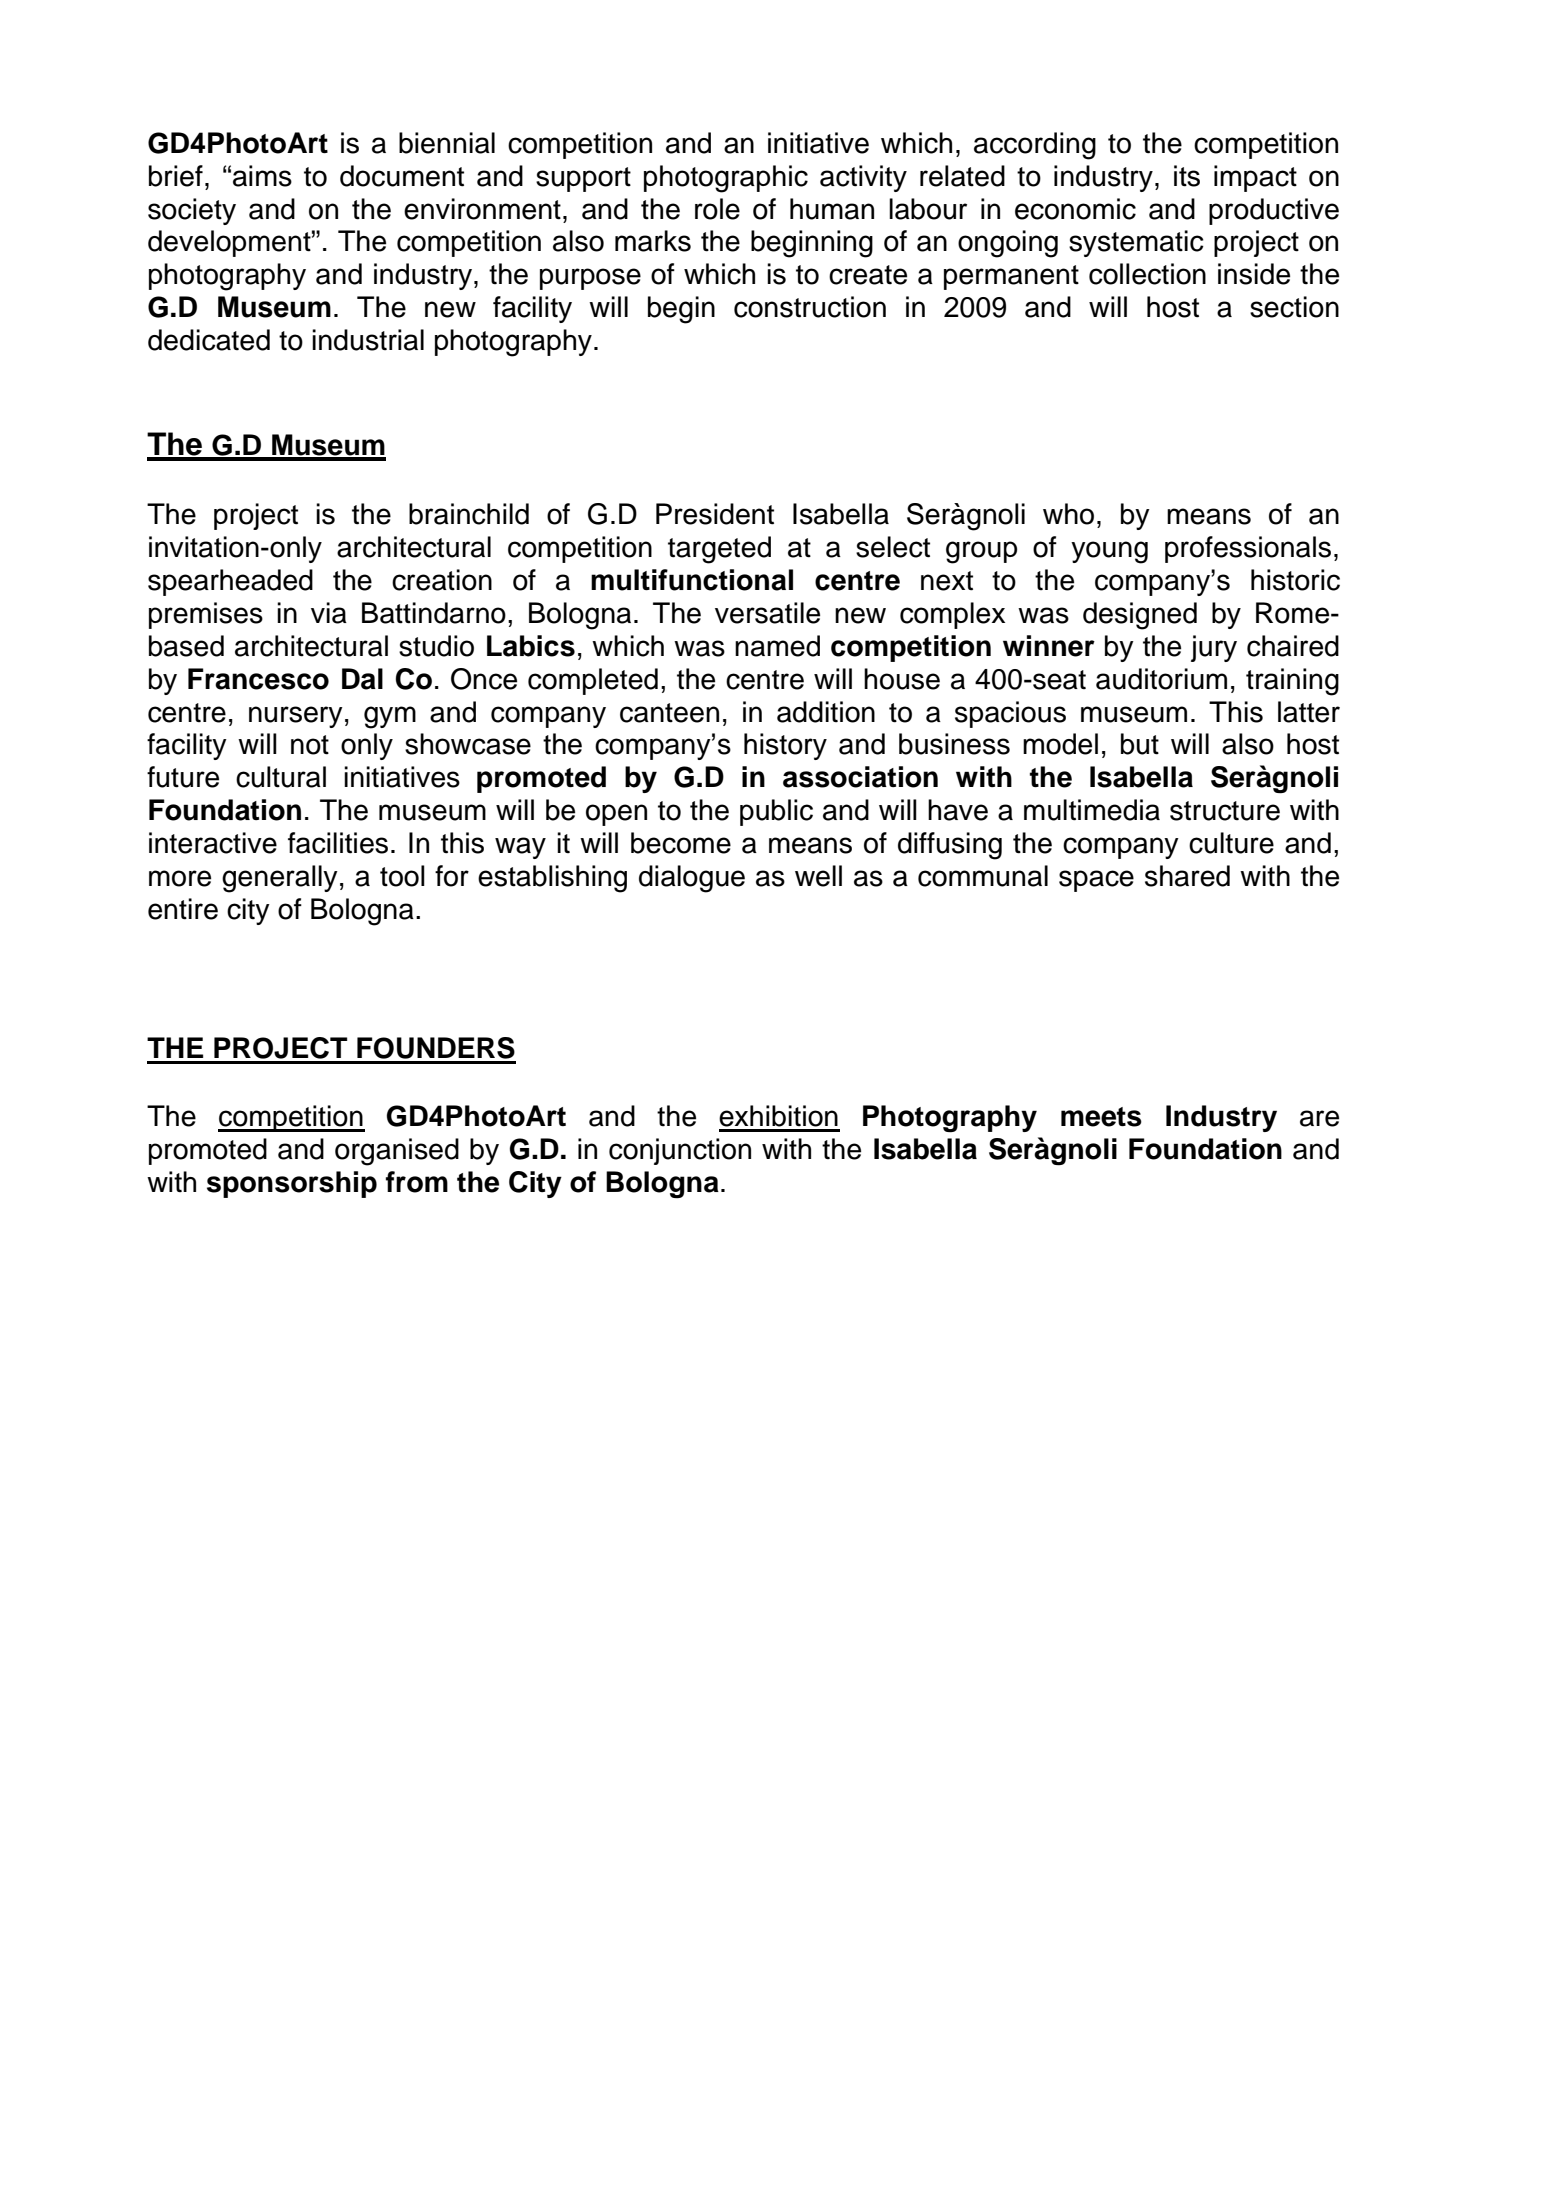 Image resolution: width=1547 pixels, height=2188 pixels. I want to click on its, so click(1187, 176).
